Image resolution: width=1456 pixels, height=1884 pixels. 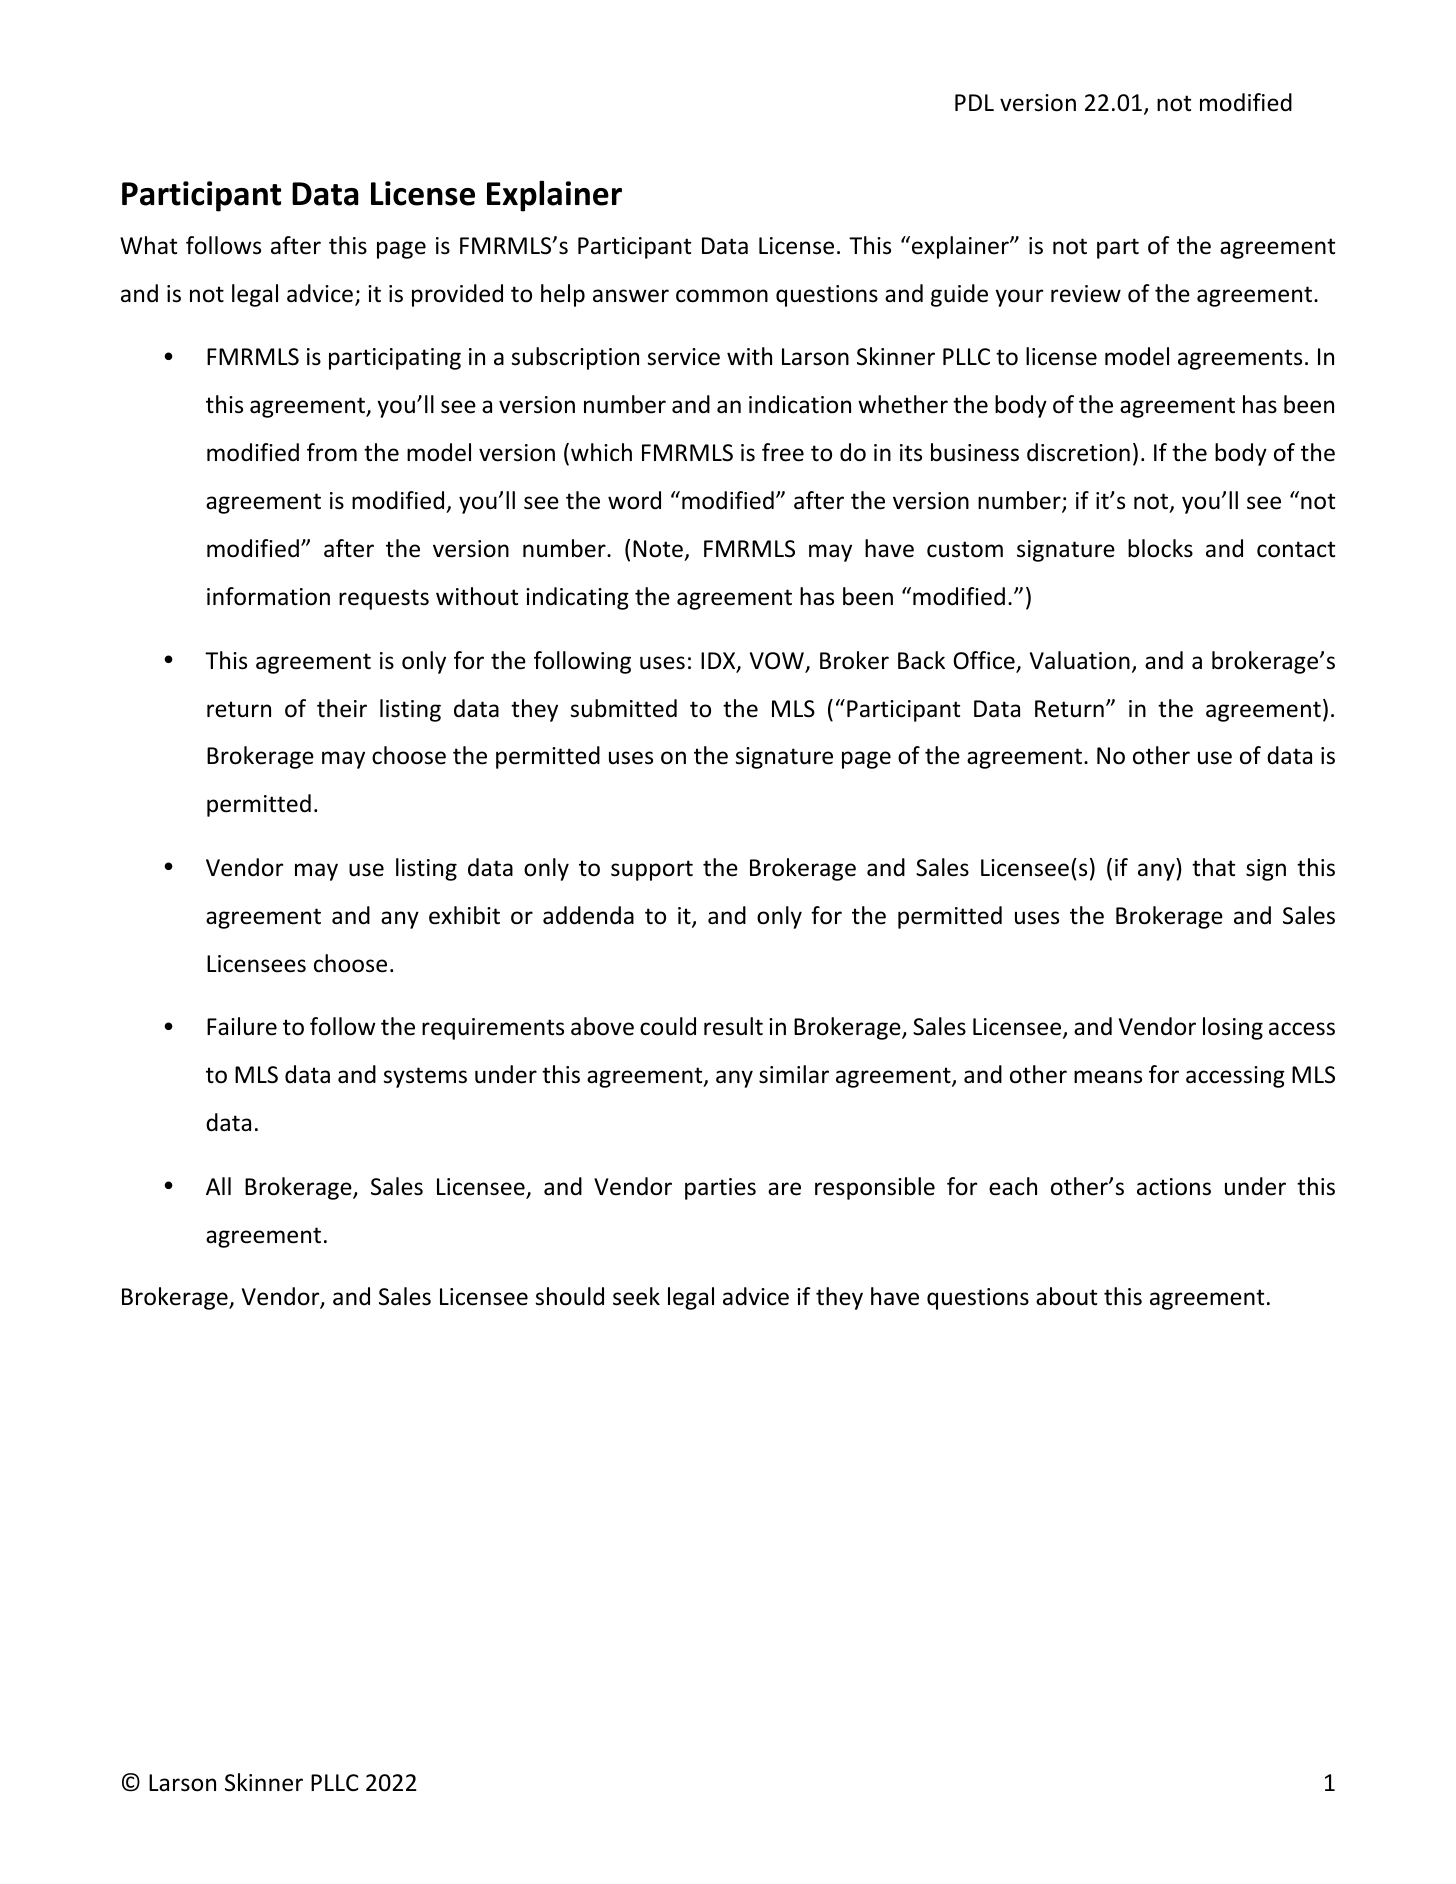 I want to click on All, so click(x=218, y=1186).
